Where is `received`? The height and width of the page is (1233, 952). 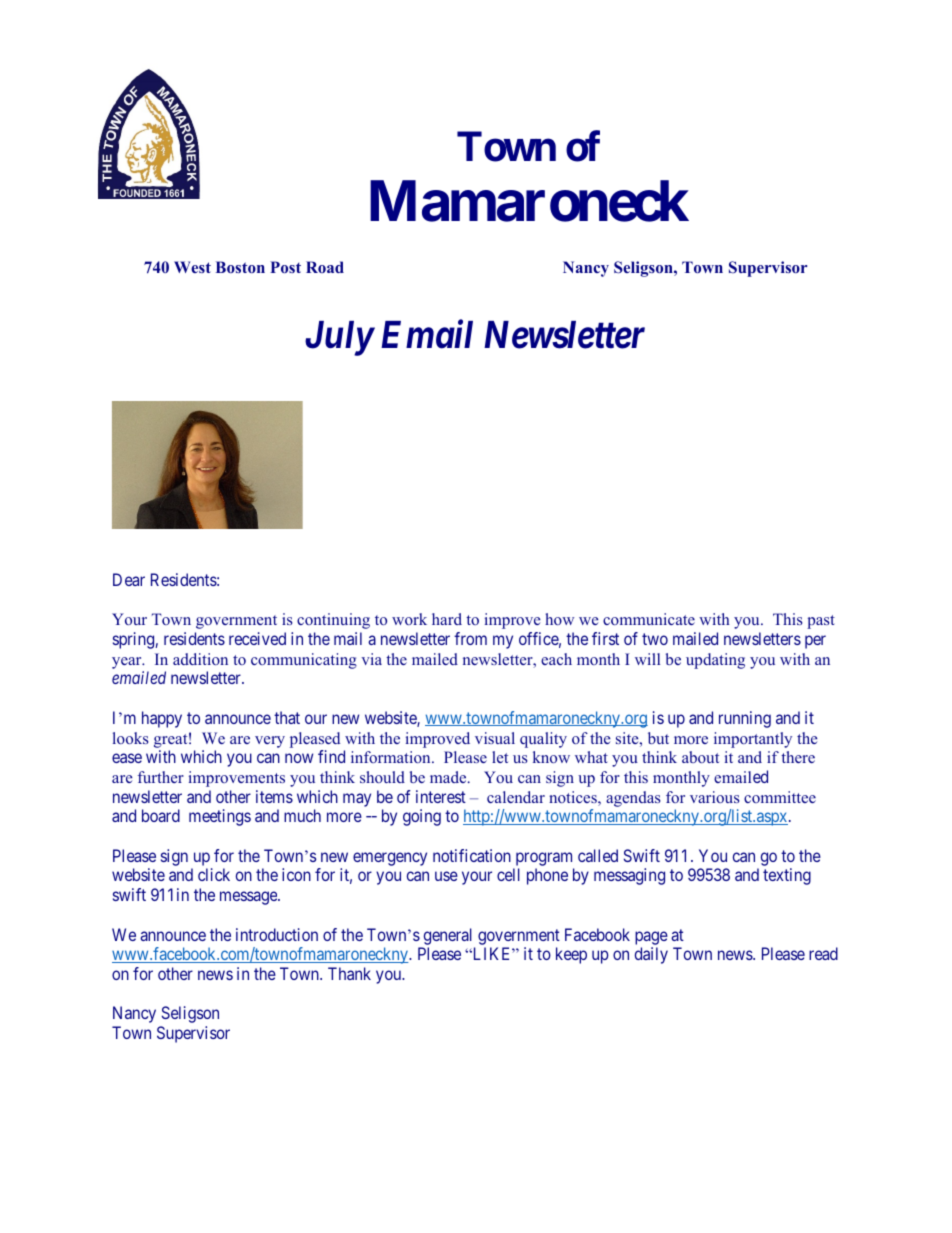
received is located at coordinates (257, 638).
